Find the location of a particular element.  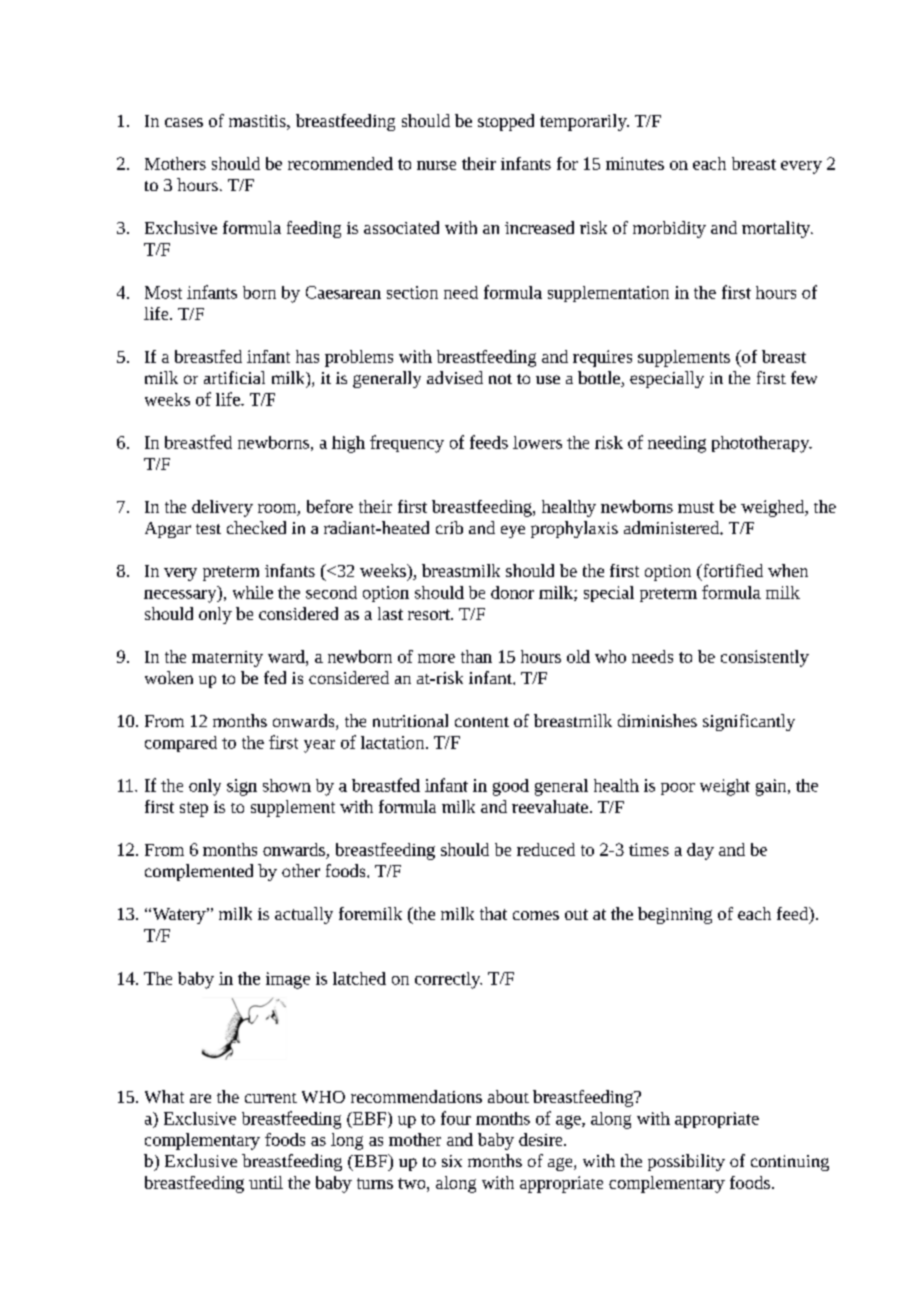

cases is located at coordinates (184, 122).
